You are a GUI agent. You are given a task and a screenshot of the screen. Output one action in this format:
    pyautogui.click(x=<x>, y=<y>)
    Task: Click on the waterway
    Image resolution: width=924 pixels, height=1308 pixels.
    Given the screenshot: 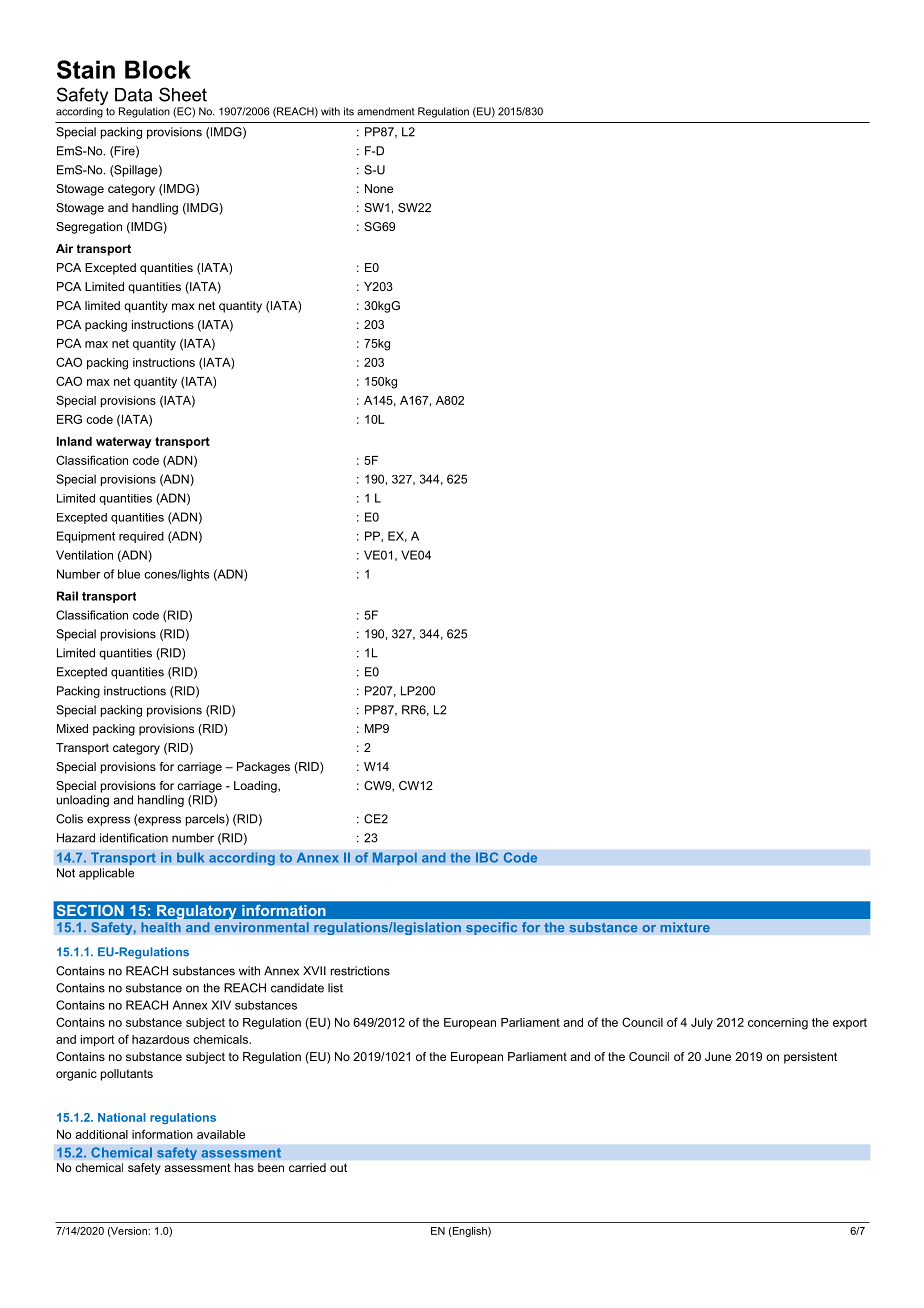 What is the action you would take?
    pyautogui.click(x=124, y=443)
